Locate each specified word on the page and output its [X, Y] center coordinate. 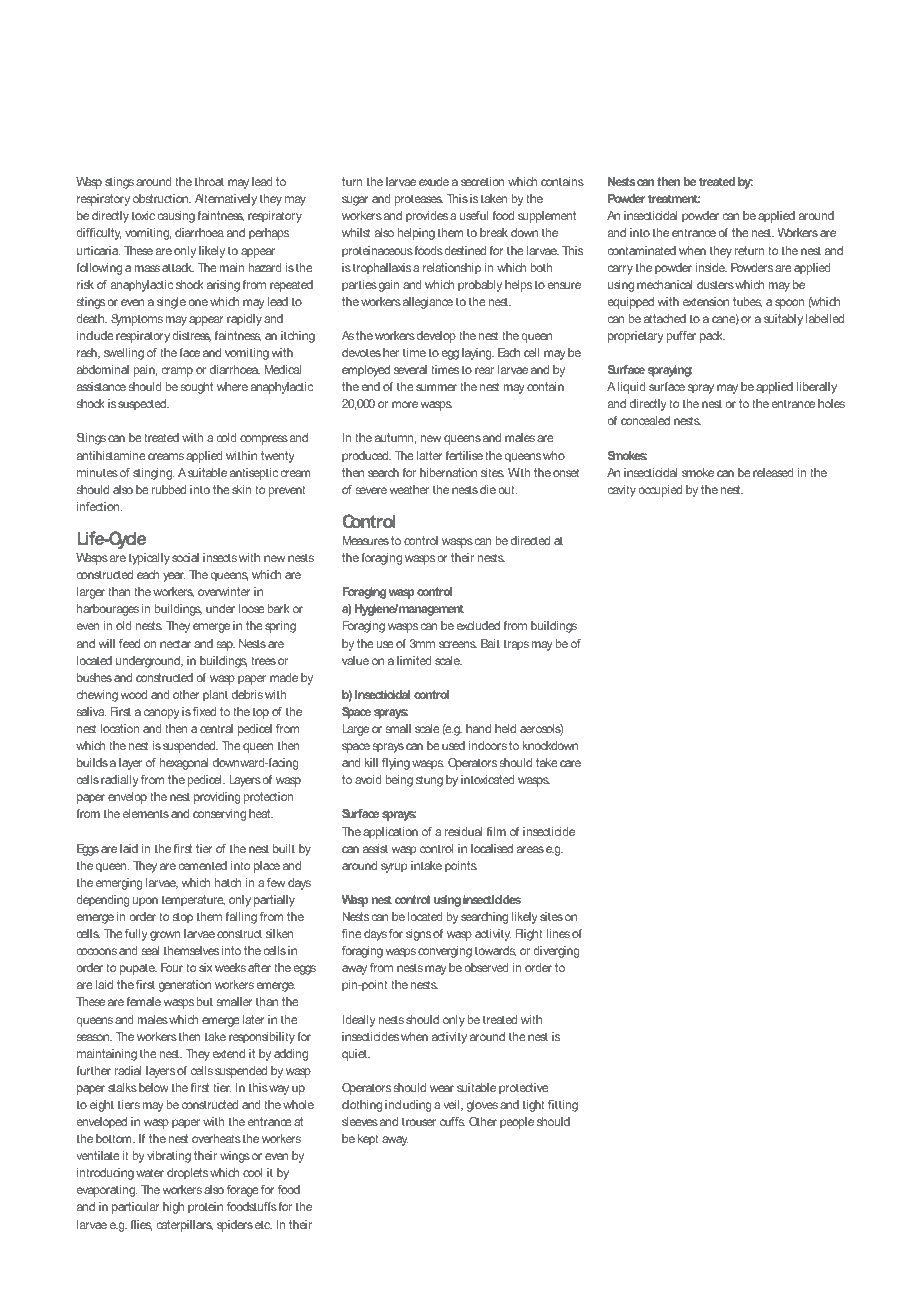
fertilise [464, 455]
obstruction [162, 198]
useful [474, 215]
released [773, 472]
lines [558, 933]
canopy [162, 714]
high [173, 1208]
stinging [153, 474]
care [570, 763]
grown [165, 936]
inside [711, 267]
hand [478, 728]
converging [445, 952]
